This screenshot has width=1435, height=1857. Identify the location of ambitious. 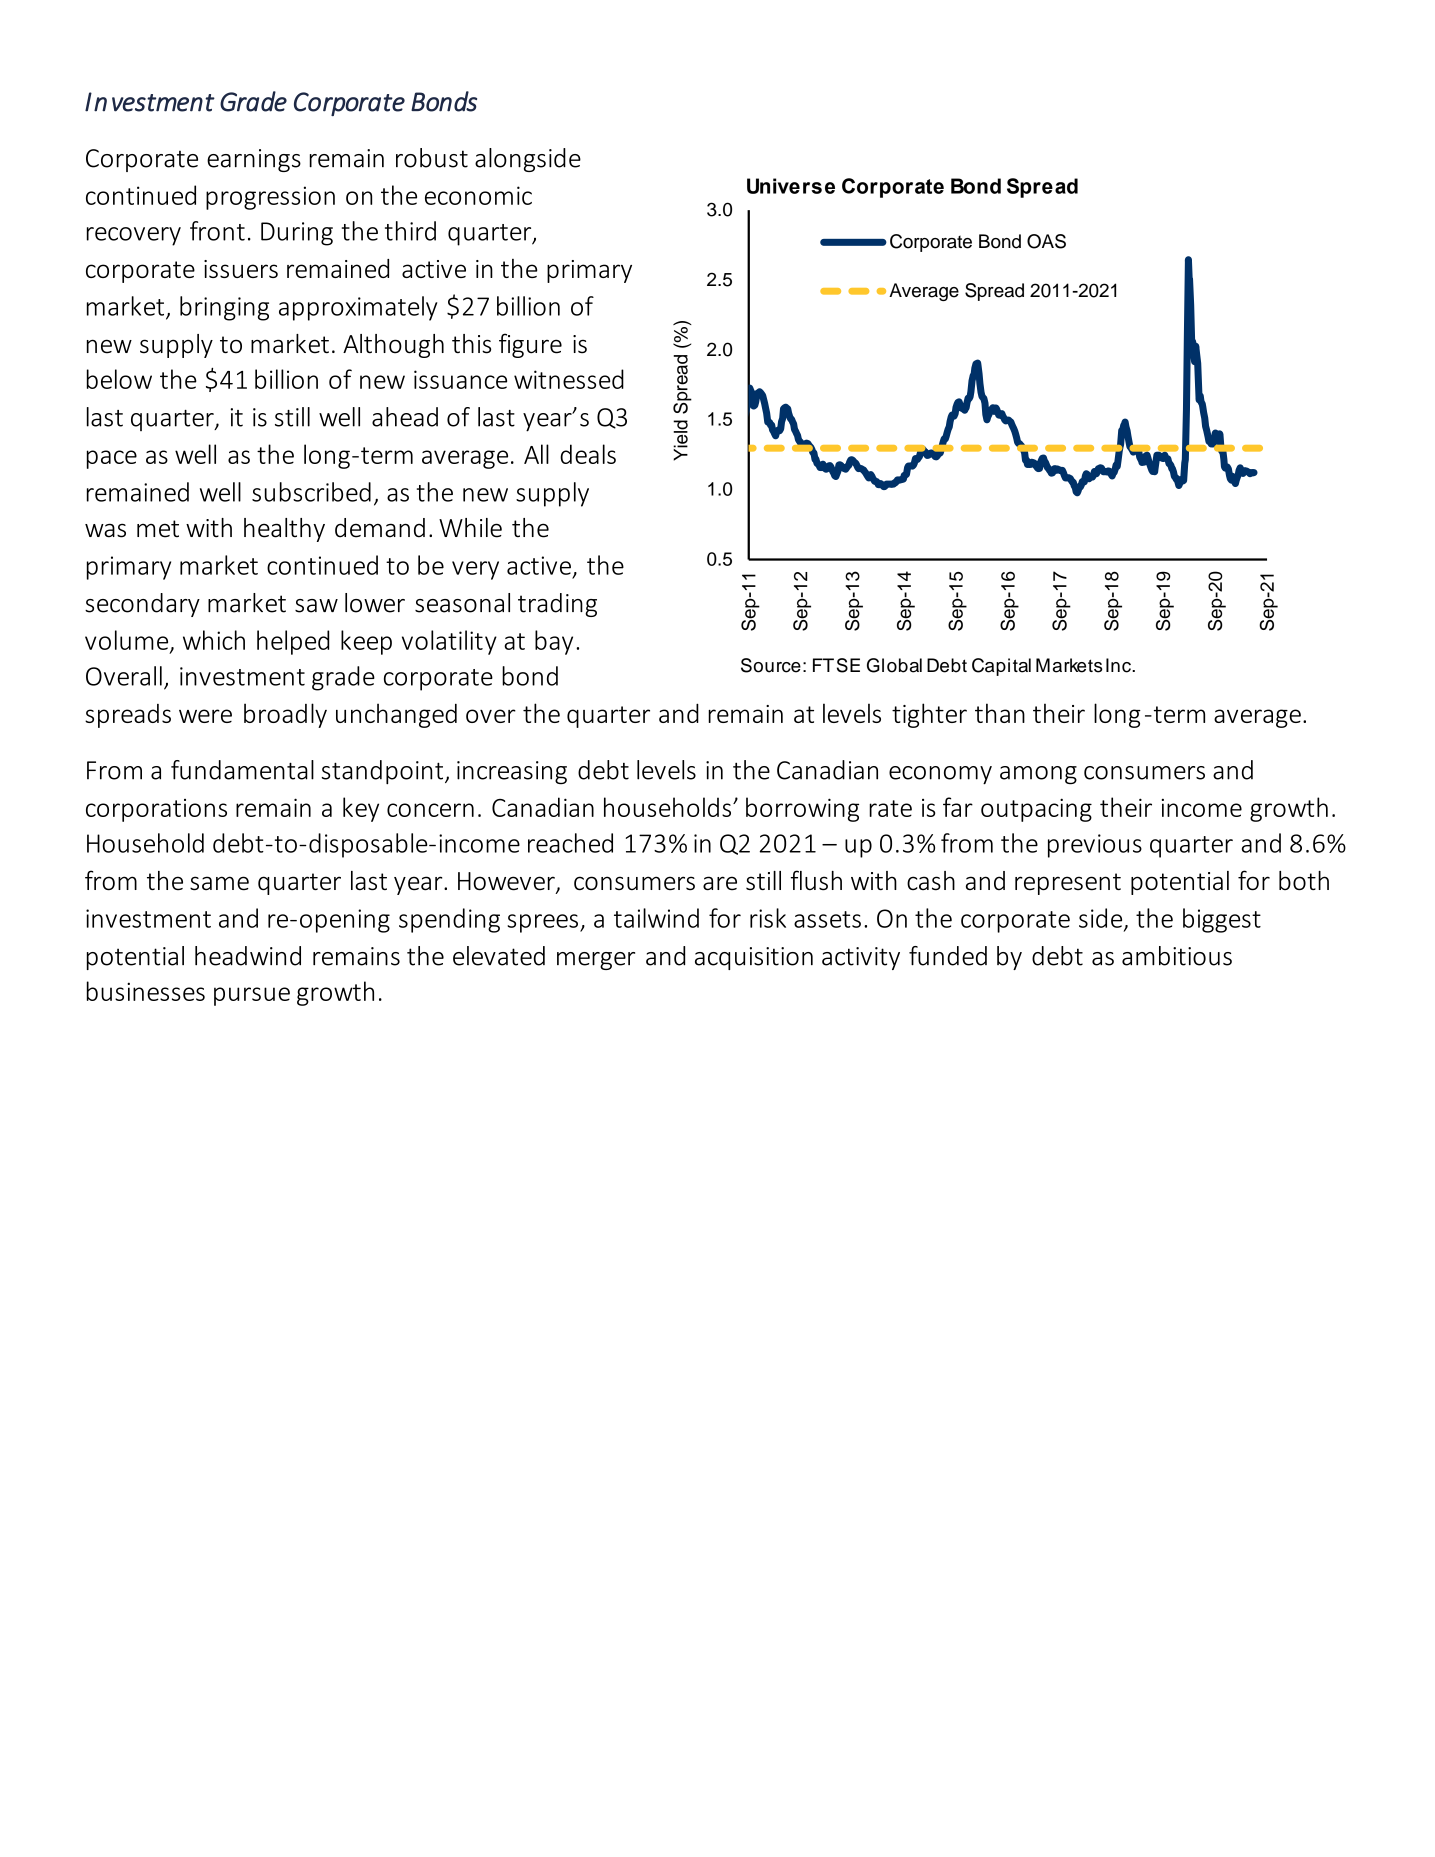
(1177, 956).
